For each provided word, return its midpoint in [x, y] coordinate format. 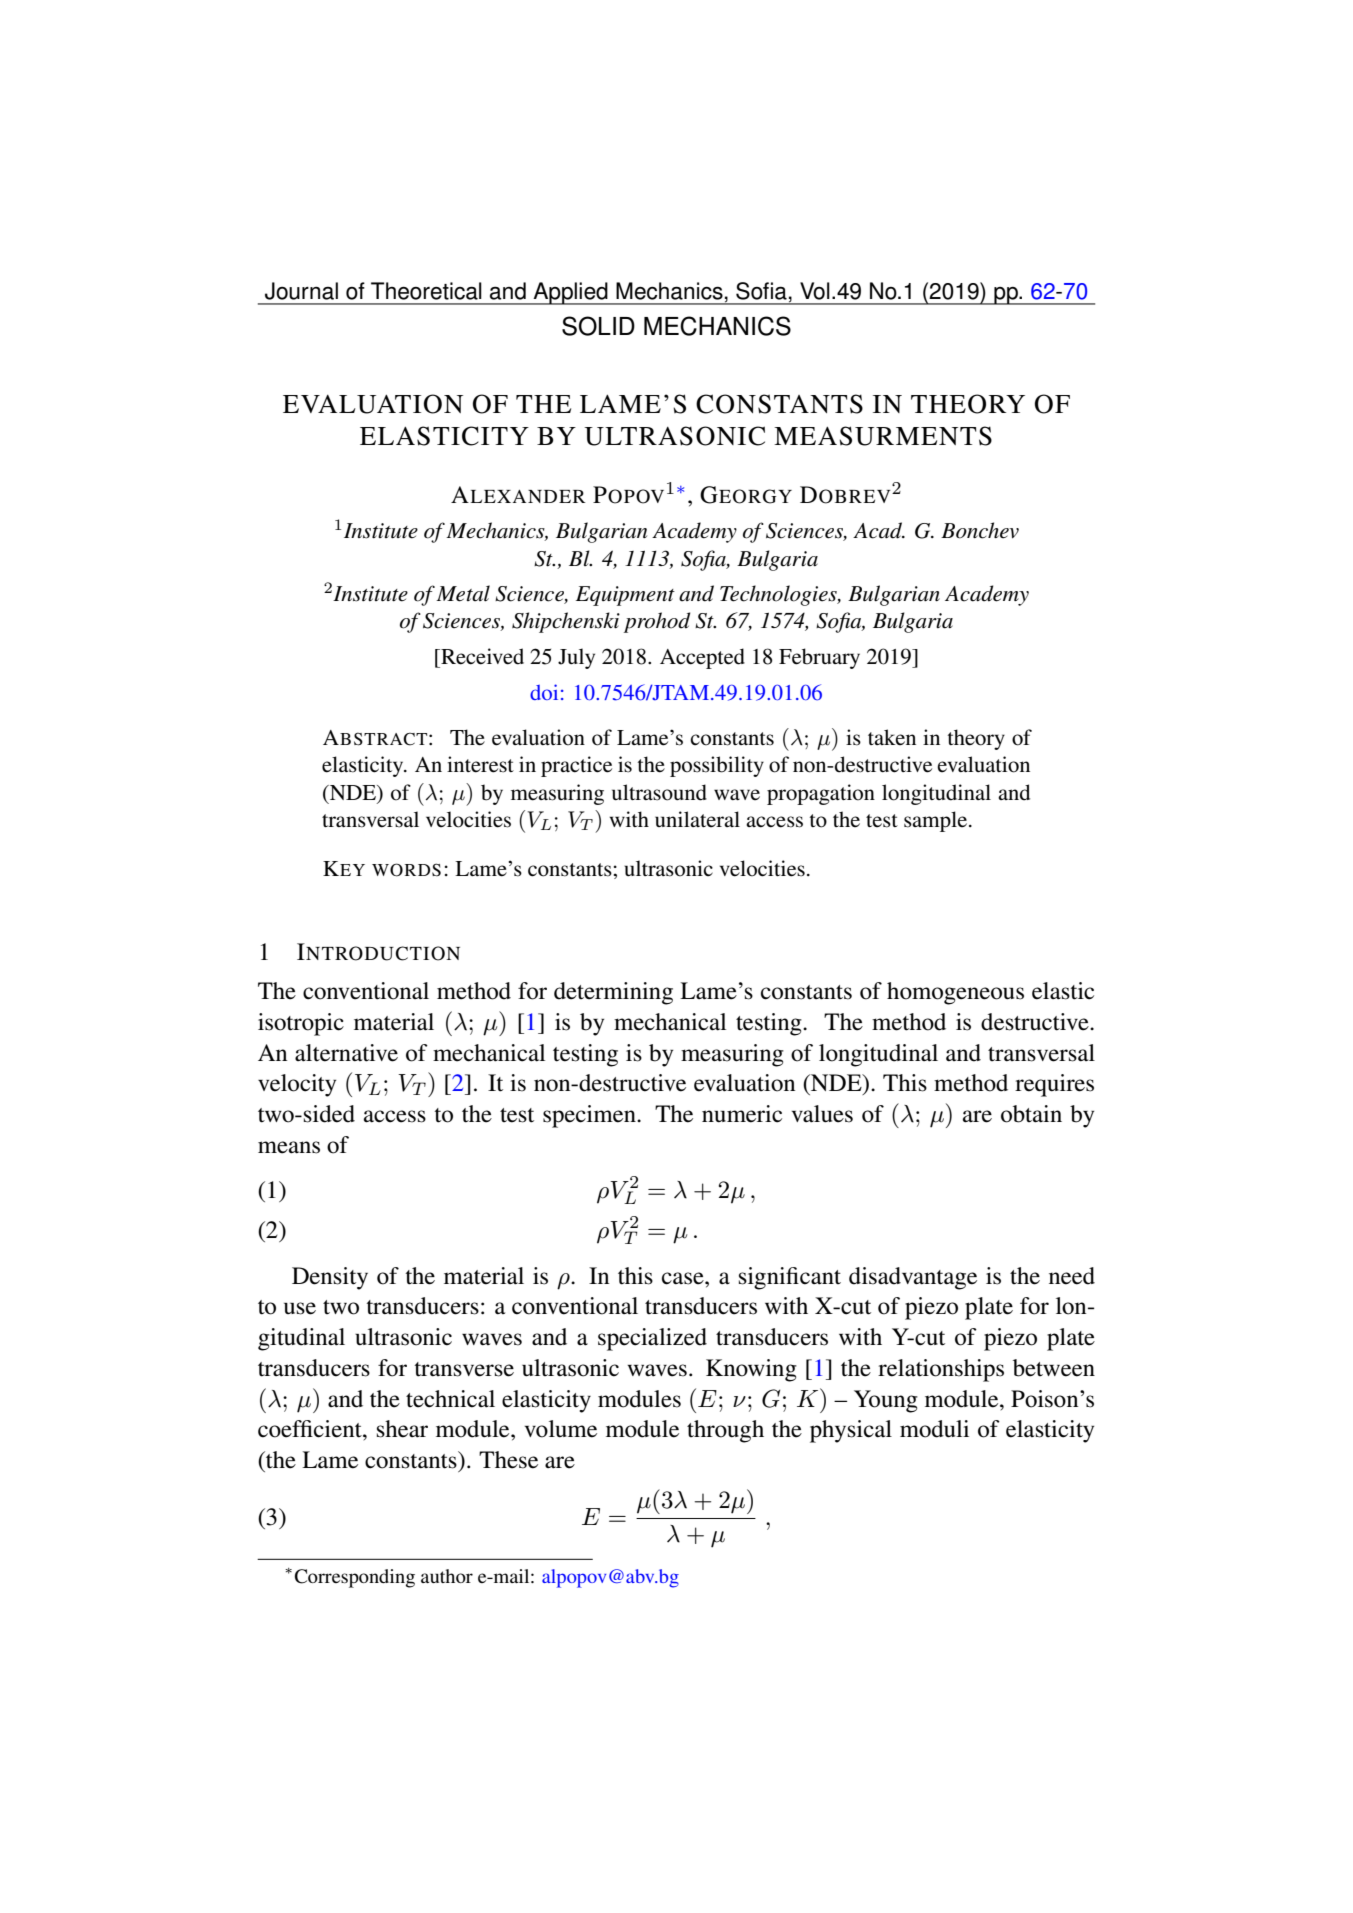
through [725, 1431]
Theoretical [426, 291]
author [447, 1576]
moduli [934, 1429]
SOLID [598, 326]
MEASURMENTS [883, 436]
